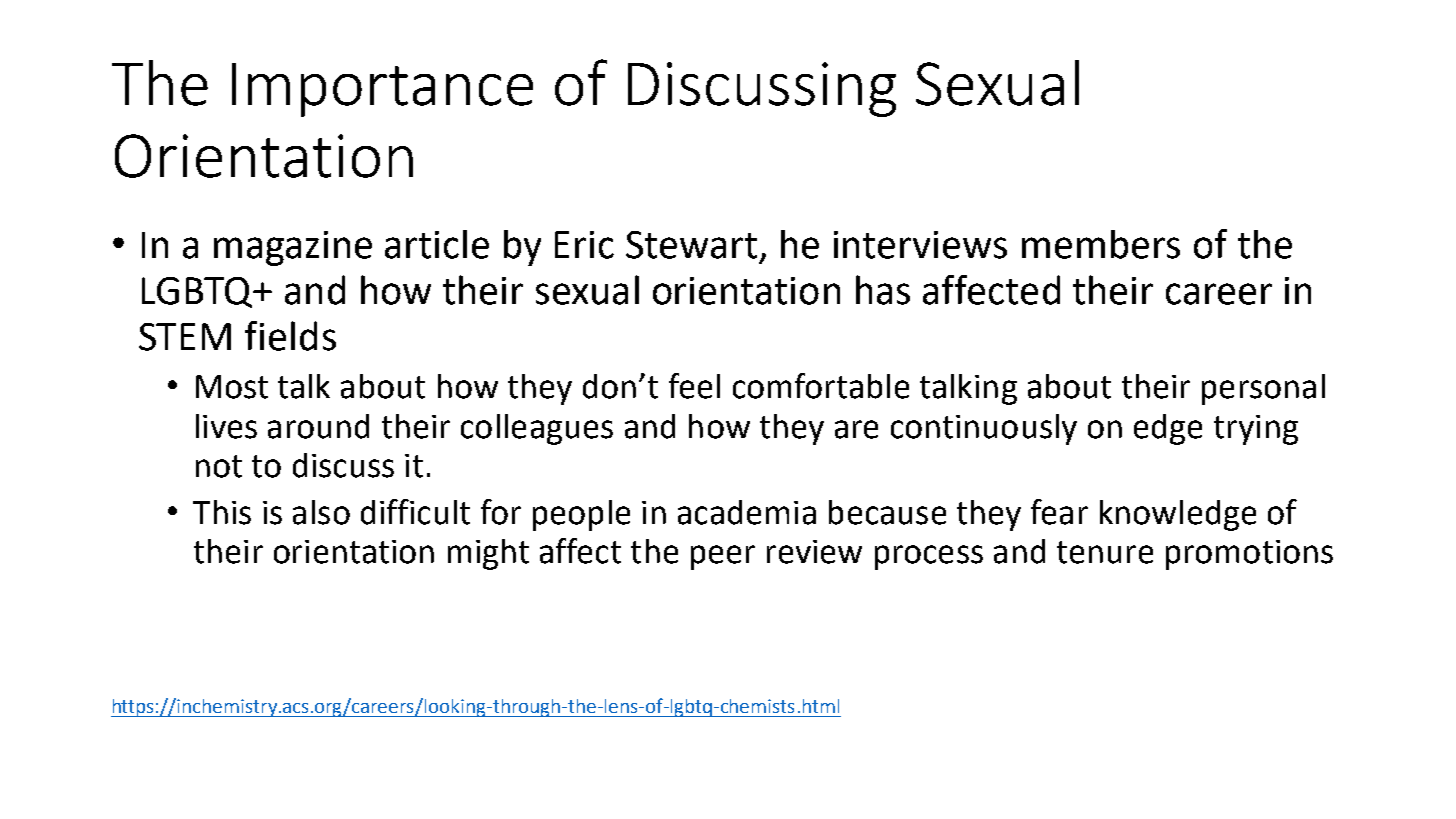  What do you see at coordinates (318, 426) in the screenshot?
I see `around` at bounding box center [318, 426].
